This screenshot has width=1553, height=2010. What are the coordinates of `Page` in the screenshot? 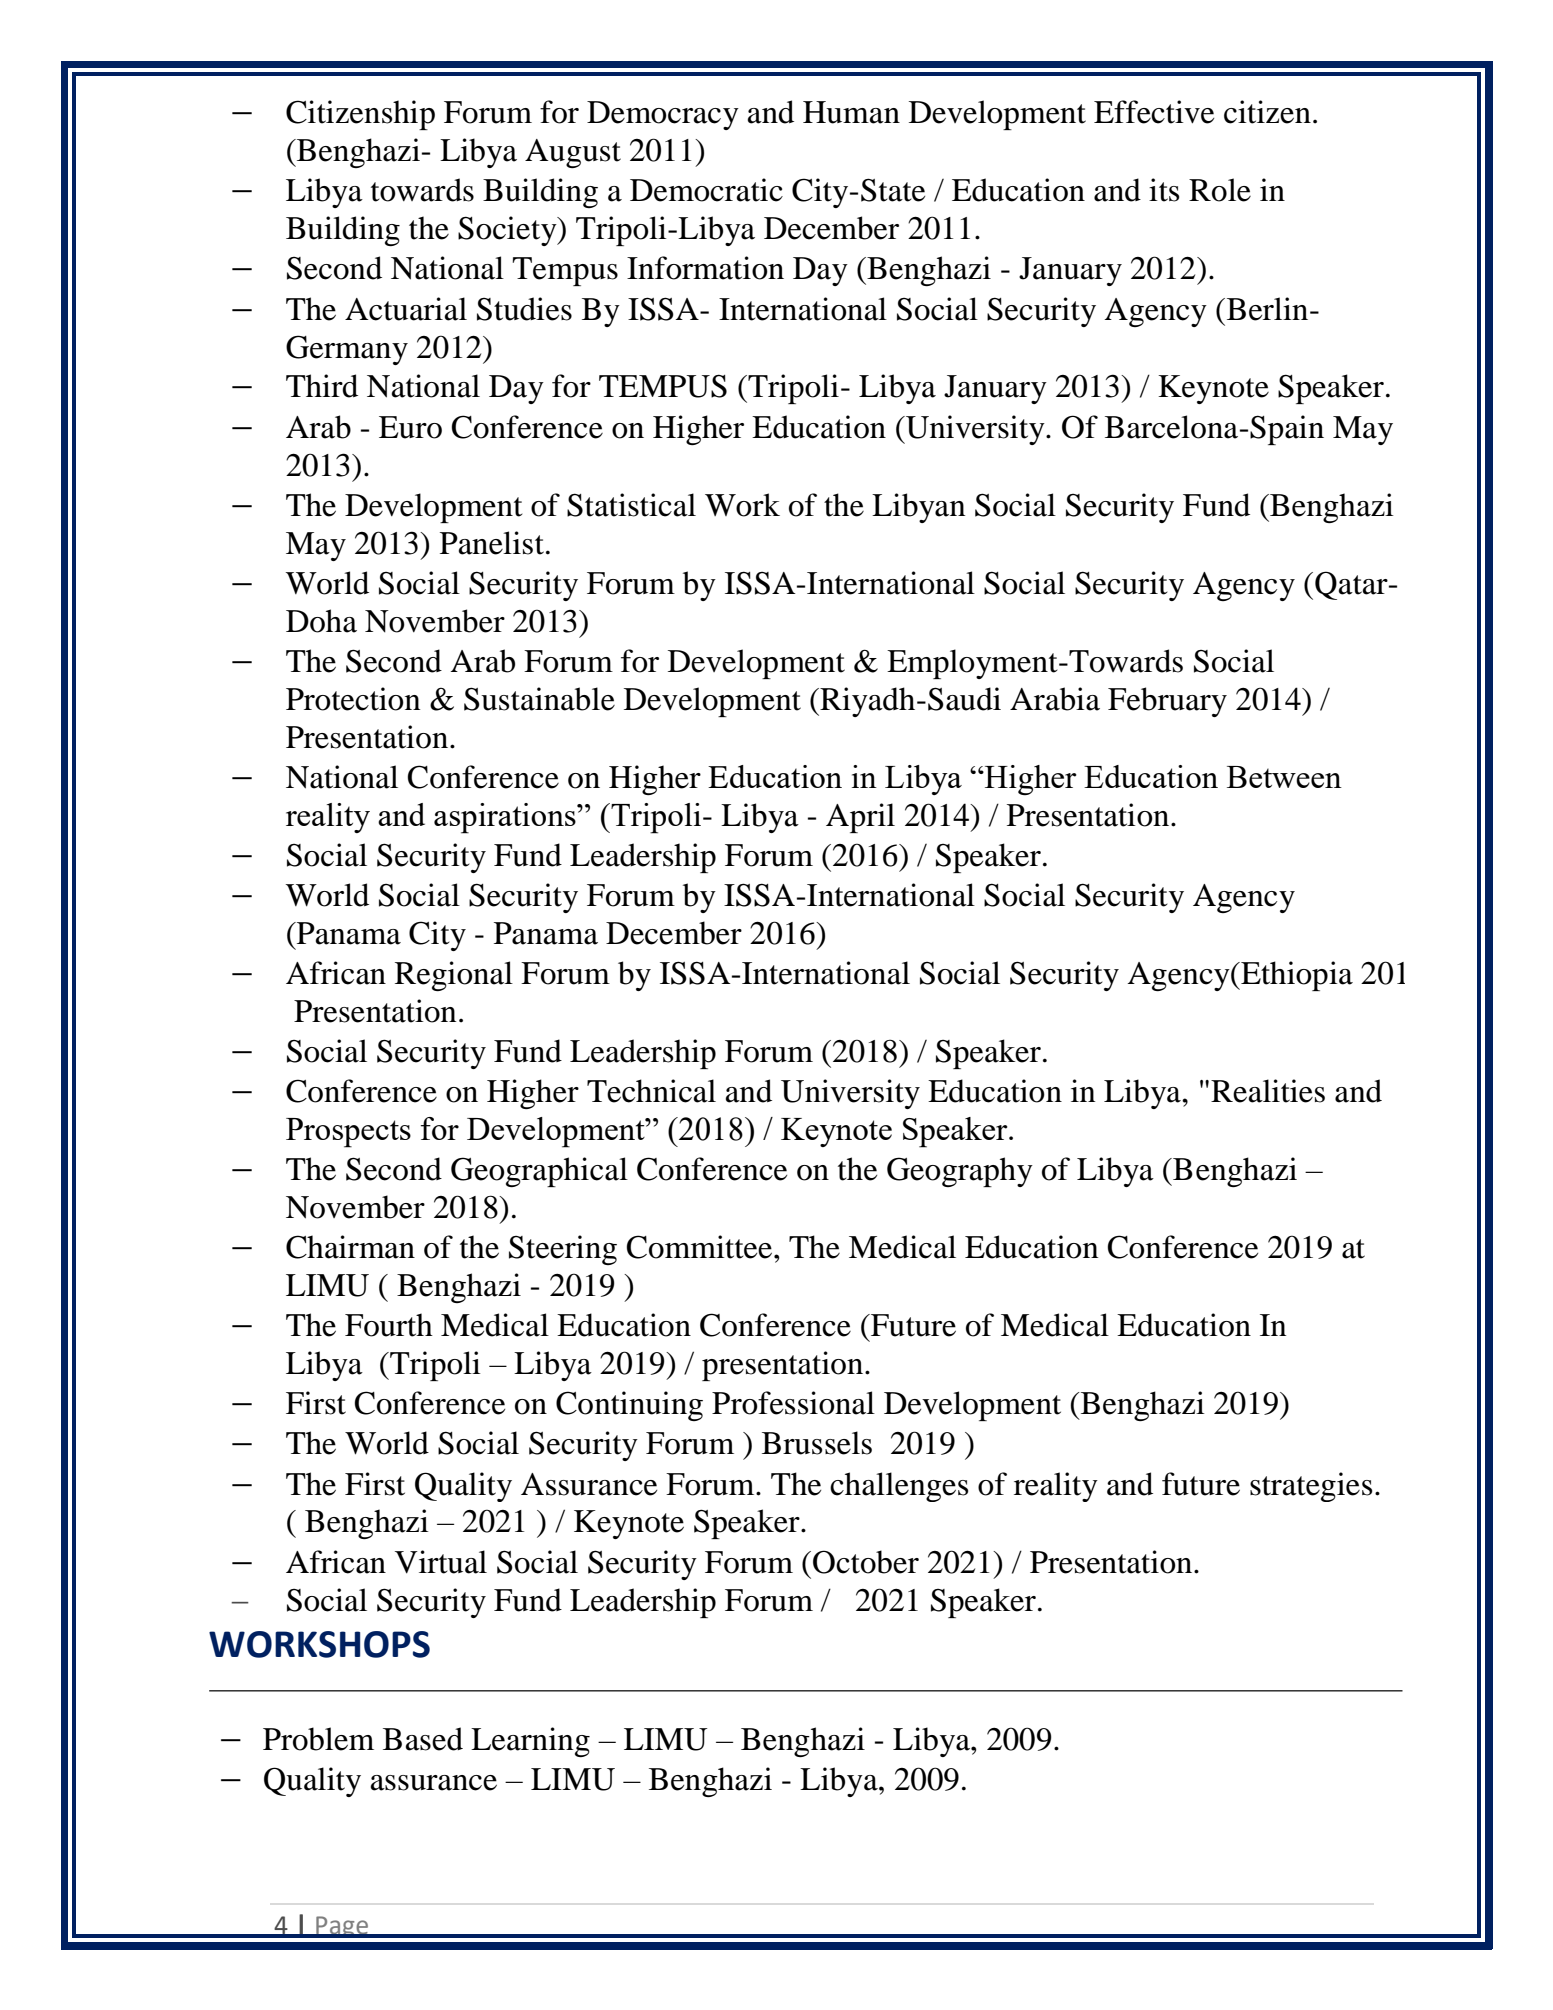 It's located at (342, 1927).
